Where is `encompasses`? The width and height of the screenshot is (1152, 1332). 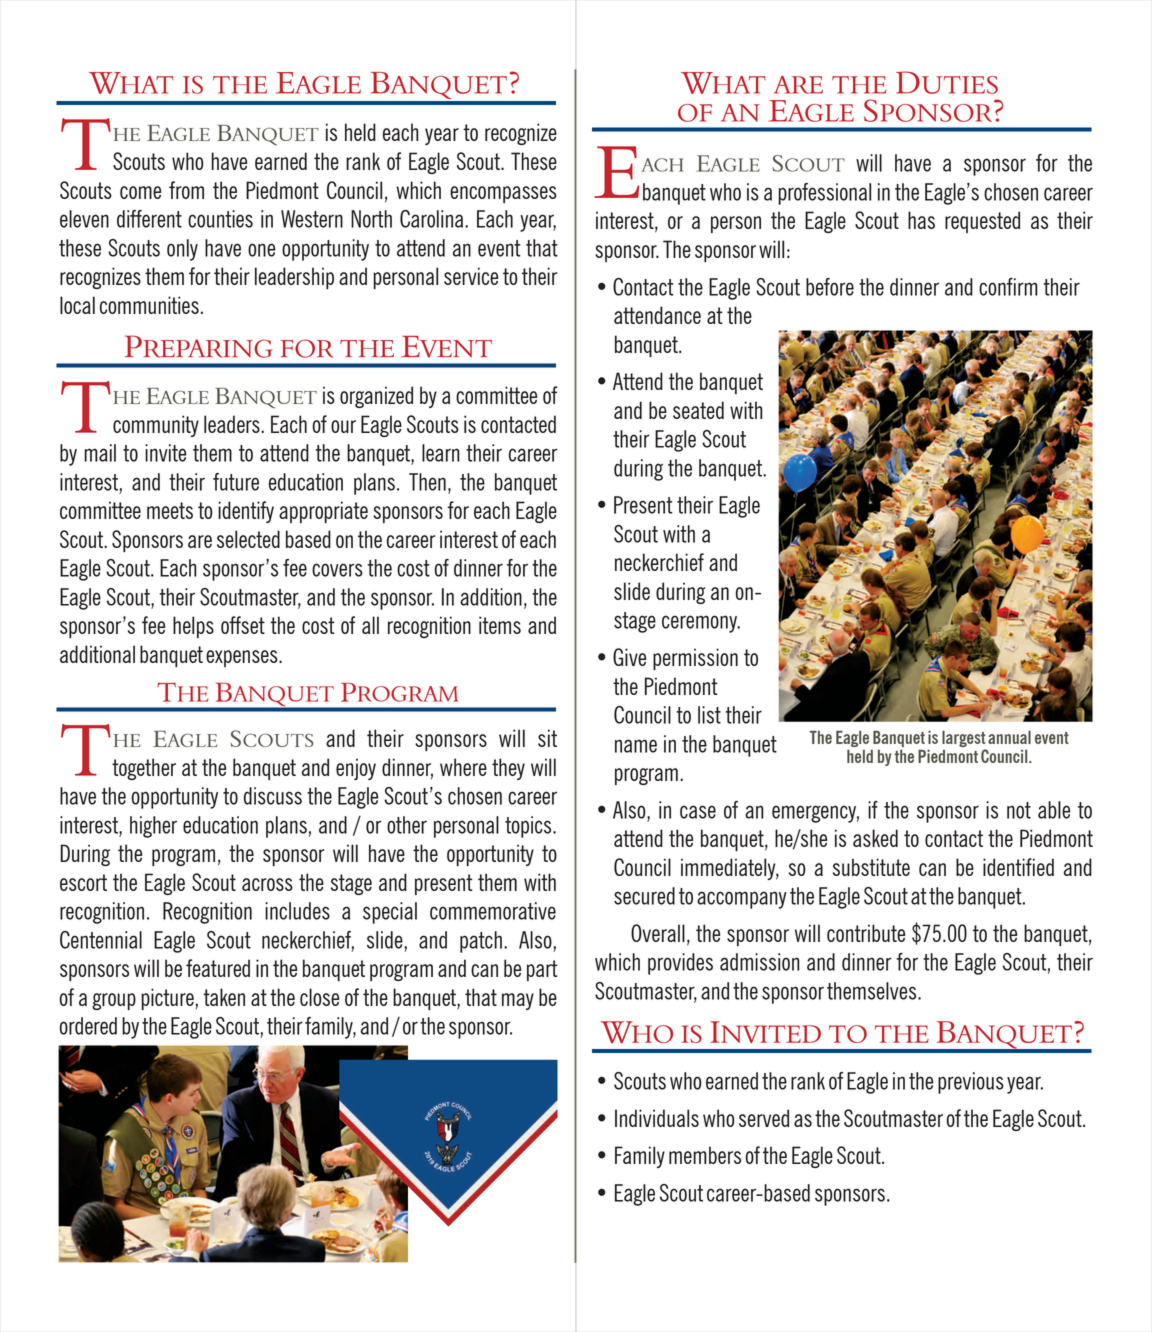 encompasses is located at coordinates (503, 194).
